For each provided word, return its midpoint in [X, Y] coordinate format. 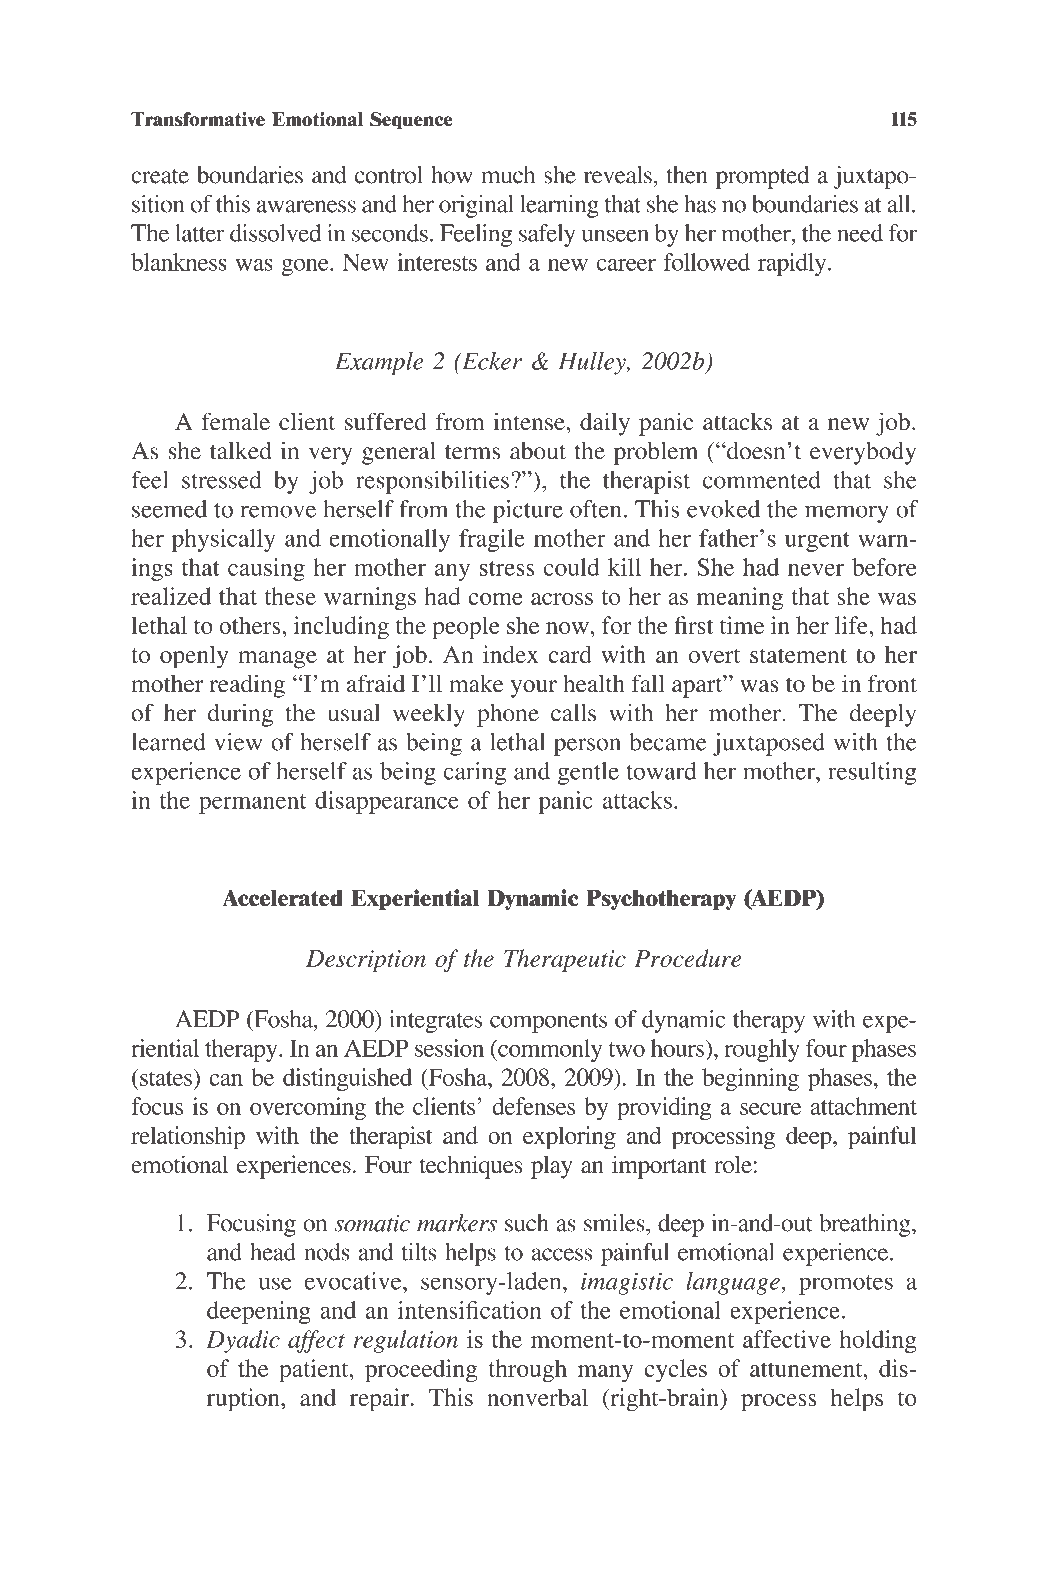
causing [266, 569]
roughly [762, 1050]
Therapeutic [565, 960]
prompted [762, 177]
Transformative [198, 119]
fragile [492, 540]
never [816, 570]
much [508, 175]
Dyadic [243, 1341]
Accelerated [282, 898]
